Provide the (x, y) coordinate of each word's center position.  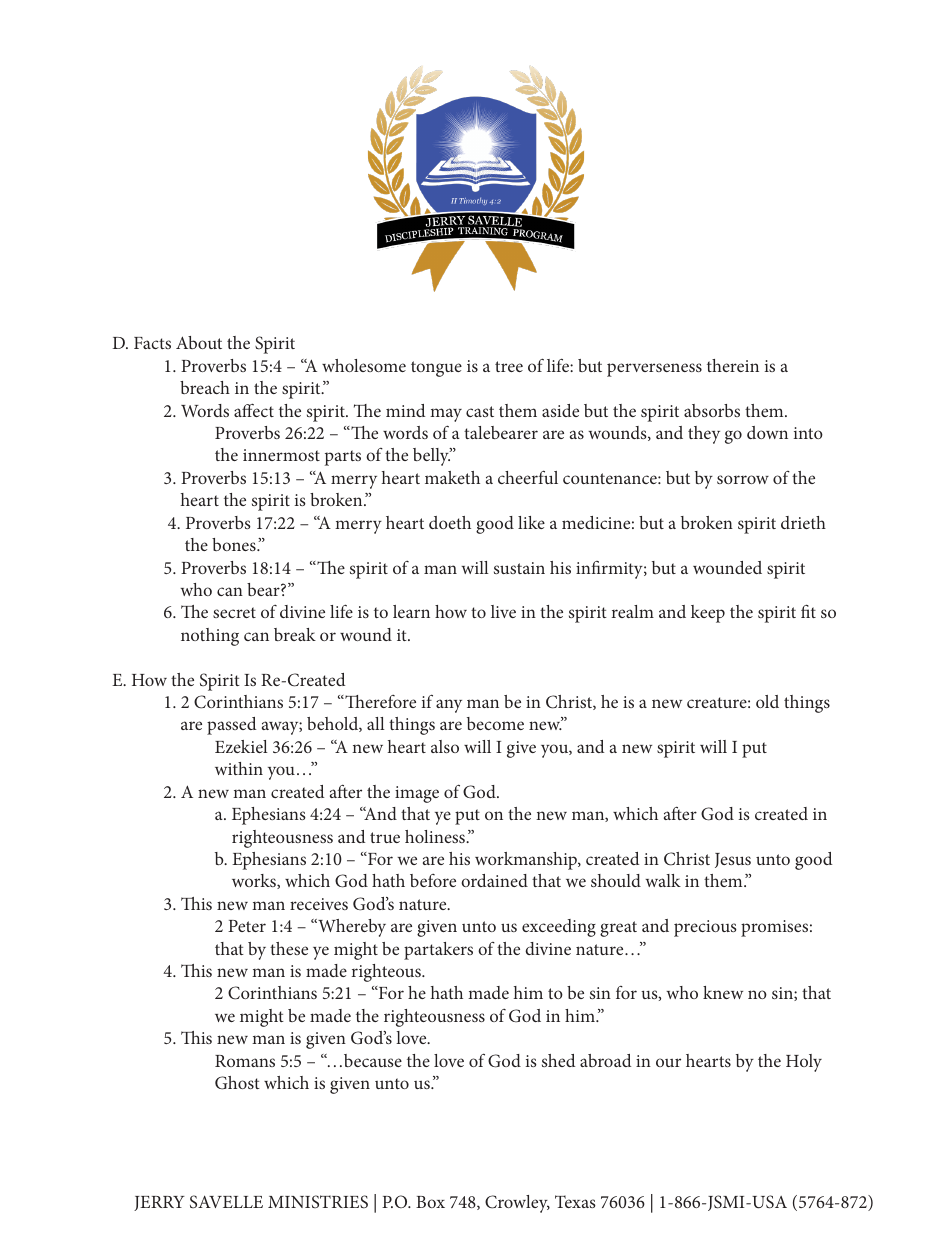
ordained (494, 880)
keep (708, 614)
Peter (247, 926)
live (503, 611)
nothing (210, 637)
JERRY (159, 1203)
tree (509, 366)
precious (705, 928)
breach (205, 387)
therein (733, 365)
